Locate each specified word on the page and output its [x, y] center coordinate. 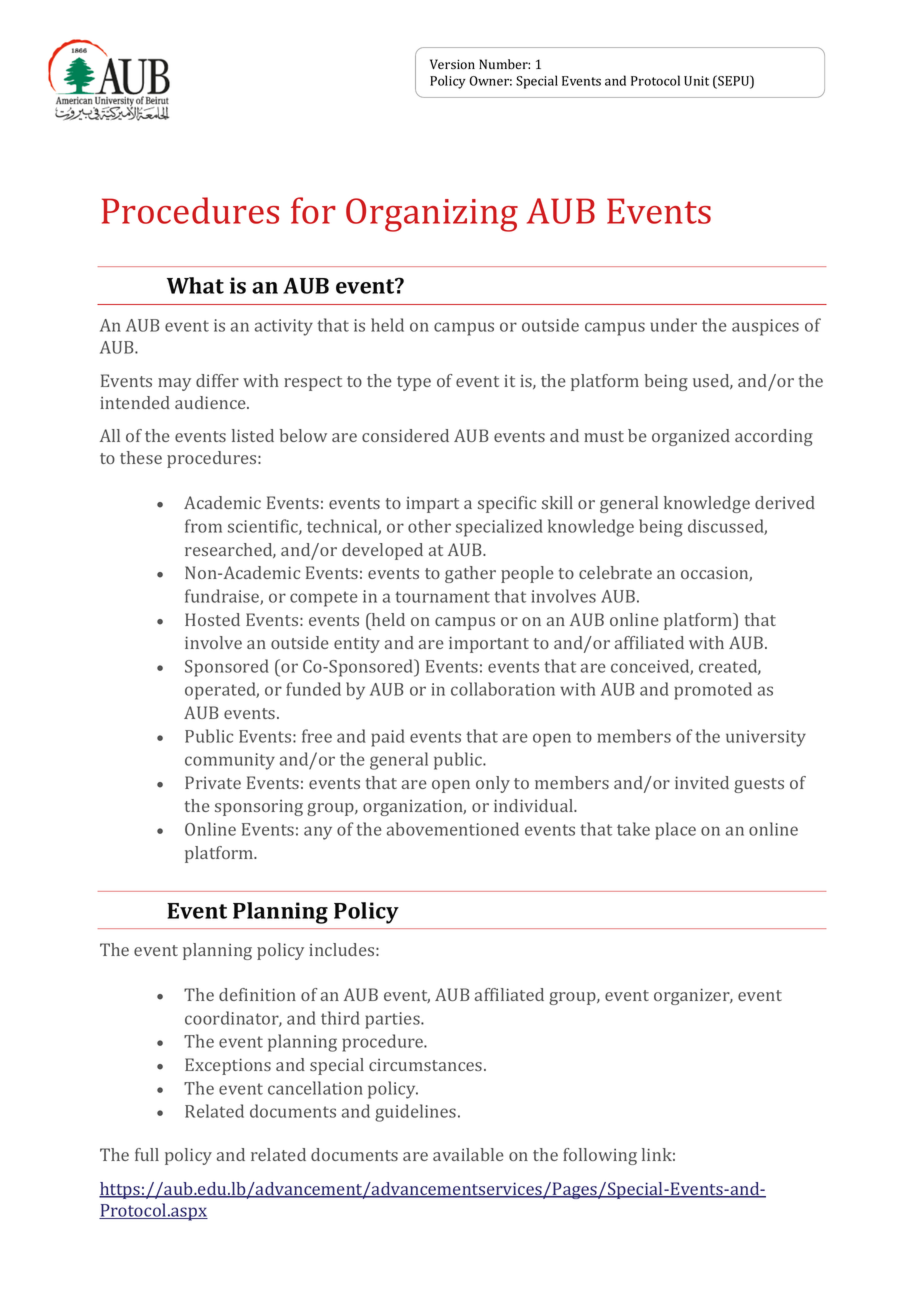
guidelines [417, 1113]
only [493, 784]
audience [211, 402]
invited [702, 782]
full [147, 1154]
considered [405, 435]
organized [691, 437]
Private [213, 782]
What [195, 285]
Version [452, 64]
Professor [633, 97]
